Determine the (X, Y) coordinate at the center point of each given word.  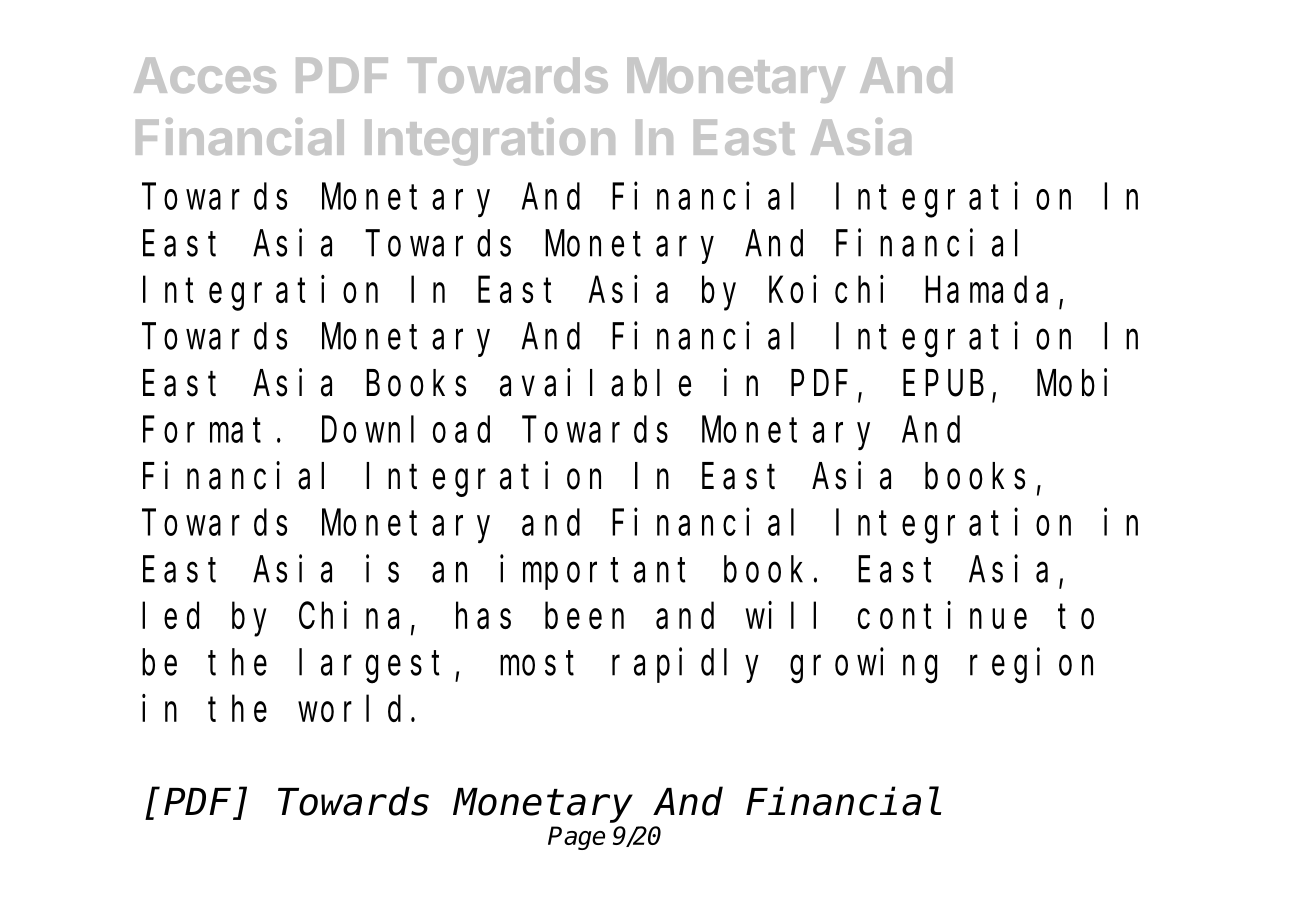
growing (863, 666)
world (349, 709)
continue (942, 615)
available (595, 383)
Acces (205, 75)
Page (576, 838)
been (584, 616)
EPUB (943, 384)
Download (406, 430)
